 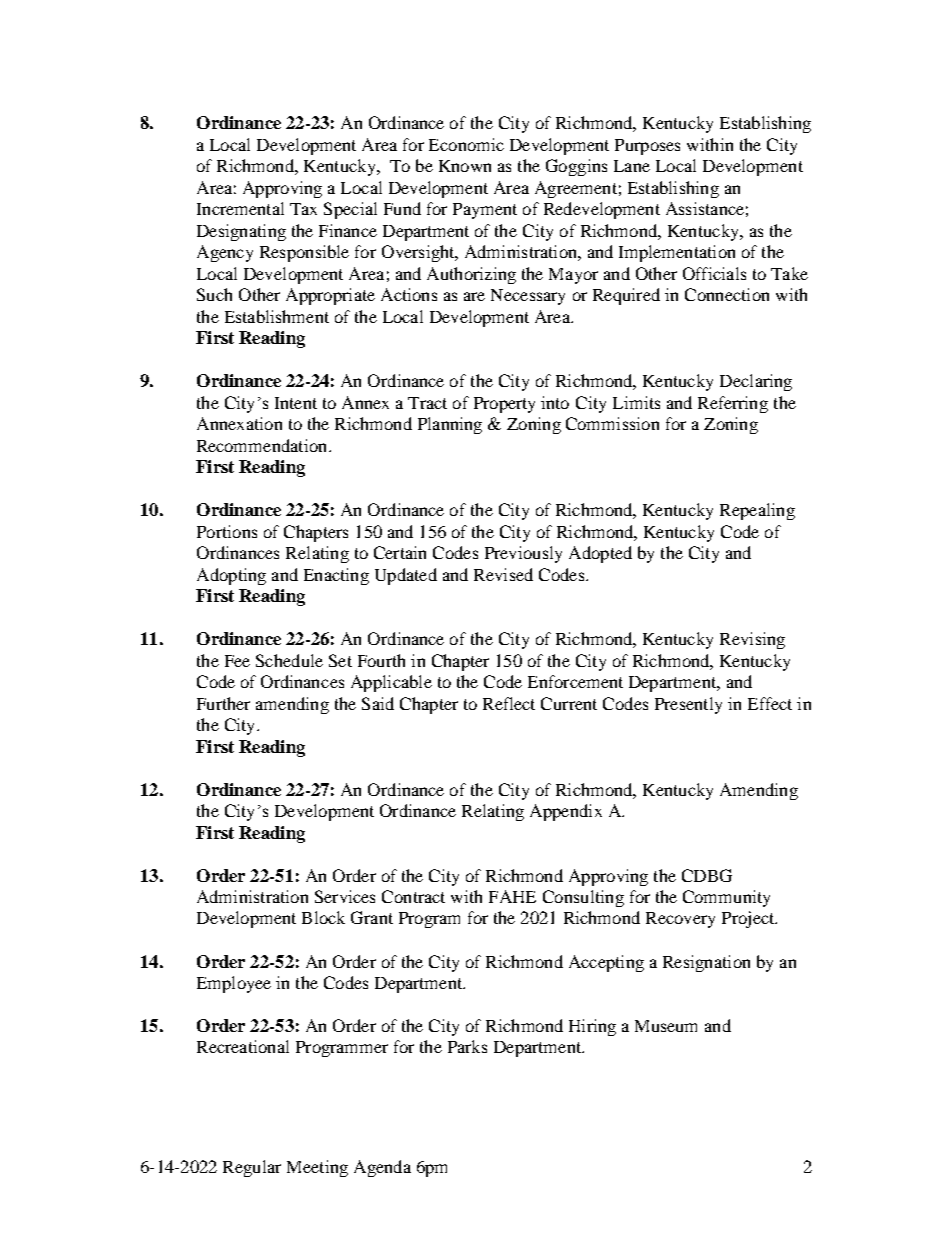 What do you see at coordinates (323, 917) in the screenshot?
I see `Block` at bounding box center [323, 917].
